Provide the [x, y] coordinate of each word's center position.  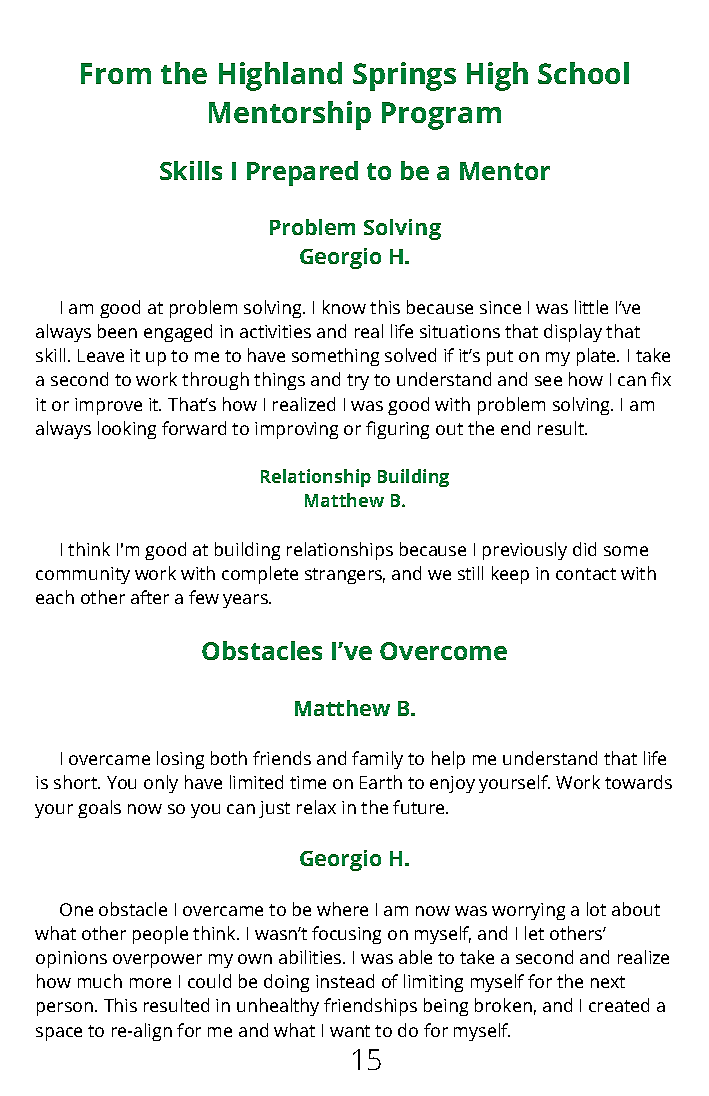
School [583, 73]
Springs [404, 76]
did [584, 549]
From [116, 73]
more [150, 983]
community [83, 575]
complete [260, 575]
